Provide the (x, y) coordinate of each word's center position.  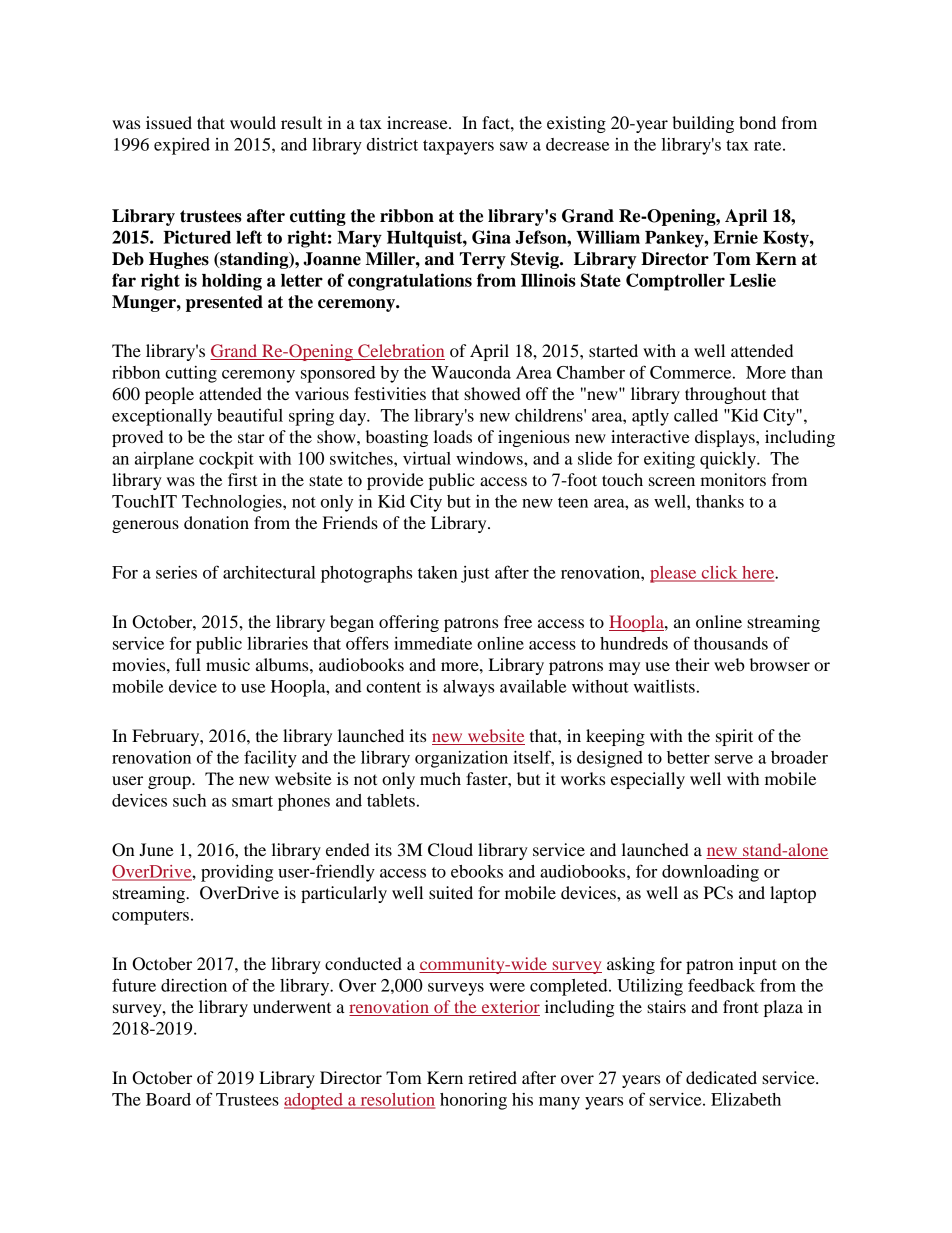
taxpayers (458, 147)
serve (734, 759)
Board (168, 1099)
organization (461, 759)
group (170, 782)
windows (490, 458)
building (703, 124)
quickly (729, 460)
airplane (164, 460)
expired (182, 146)
